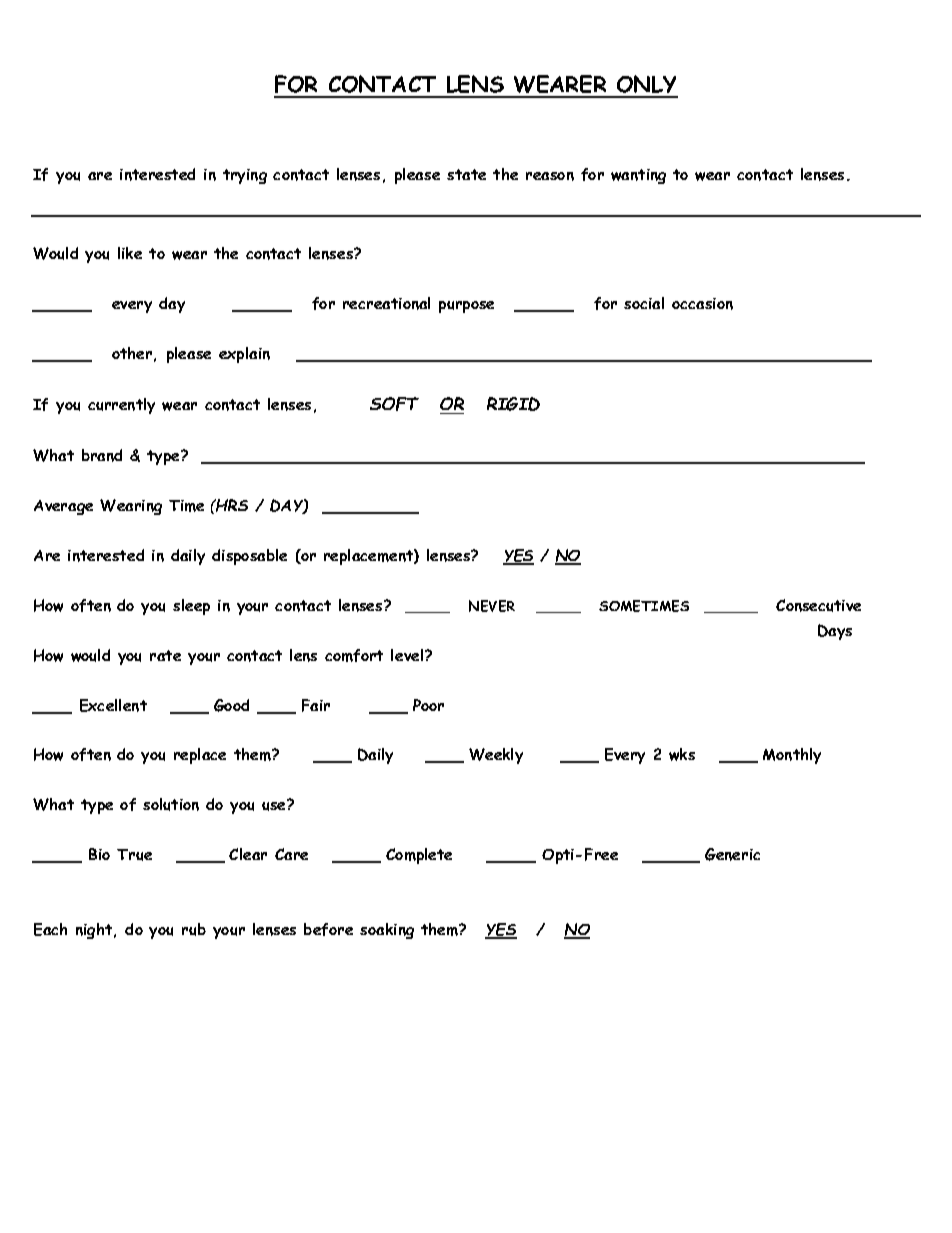 This image has width=952, height=1233. What do you see at coordinates (702, 304) in the image?
I see `occasion` at bounding box center [702, 304].
